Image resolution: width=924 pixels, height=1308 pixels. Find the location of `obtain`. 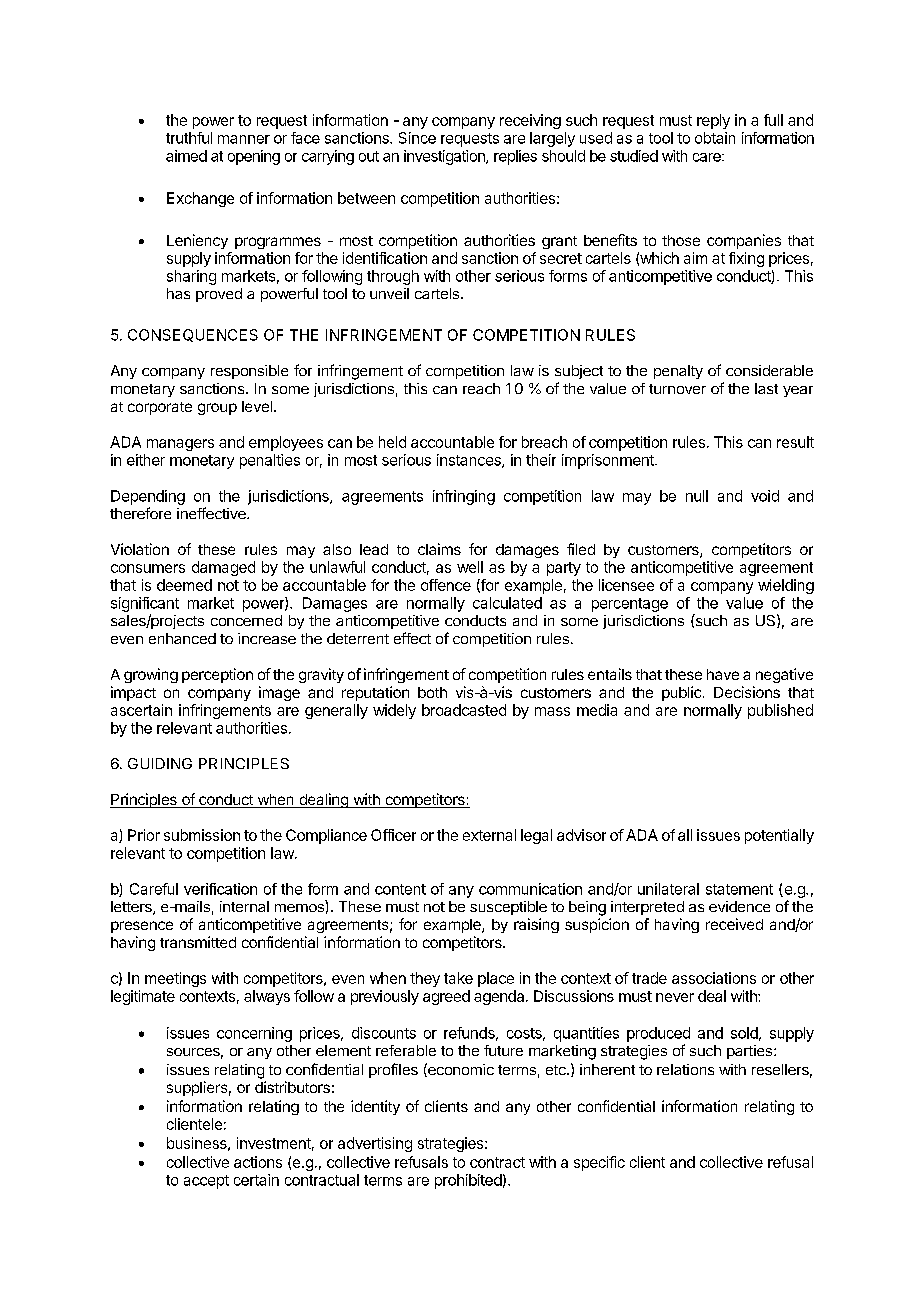

obtain is located at coordinates (715, 138).
